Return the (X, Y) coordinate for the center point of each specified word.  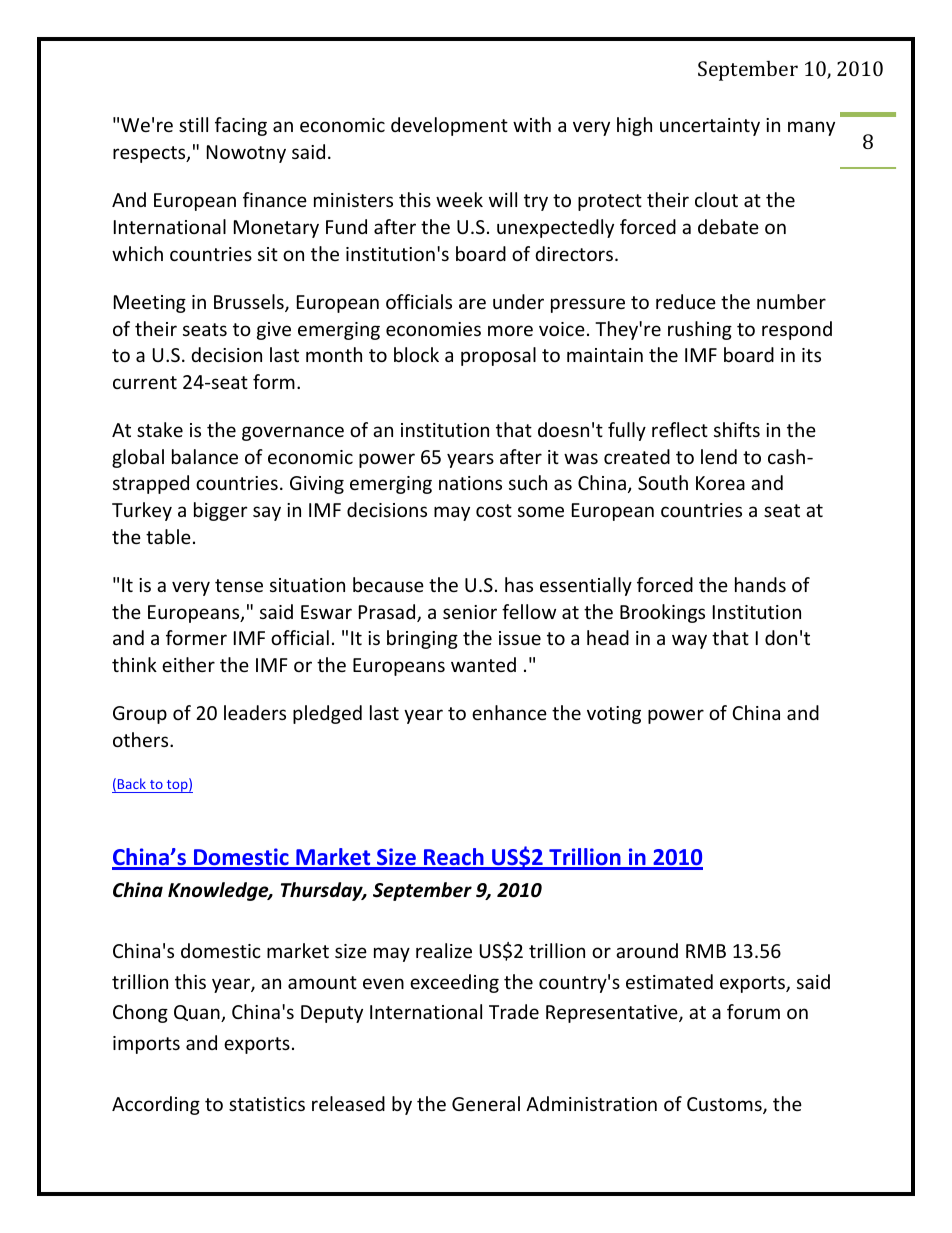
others (142, 739)
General (486, 1103)
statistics (267, 1104)
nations (470, 483)
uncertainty (710, 127)
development (449, 126)
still (193, 124)
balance (205, 456)
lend (719, 456)
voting (614, 715)
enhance (509, 712)
